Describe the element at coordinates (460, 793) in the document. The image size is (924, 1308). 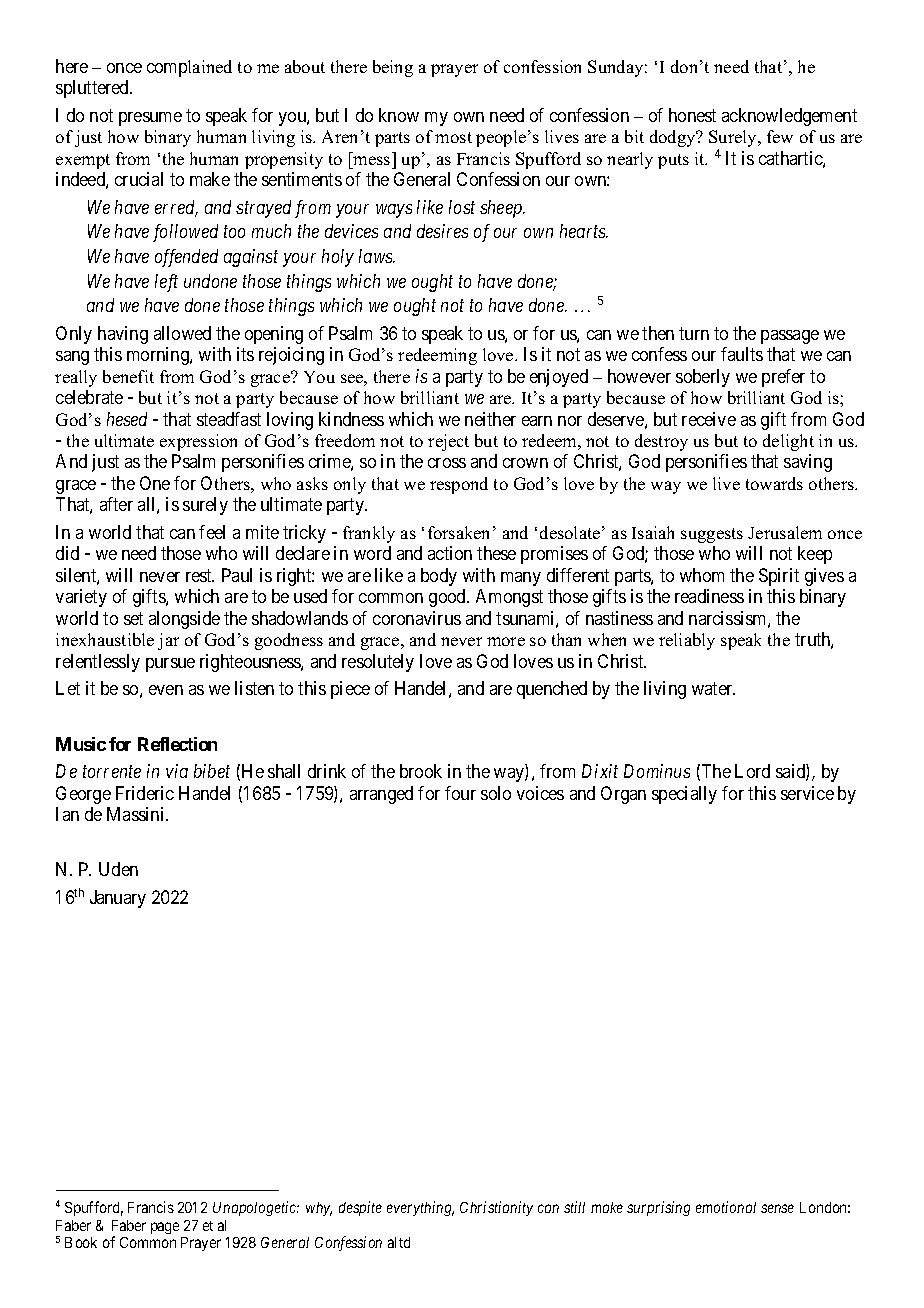
I see `four` at that location.
